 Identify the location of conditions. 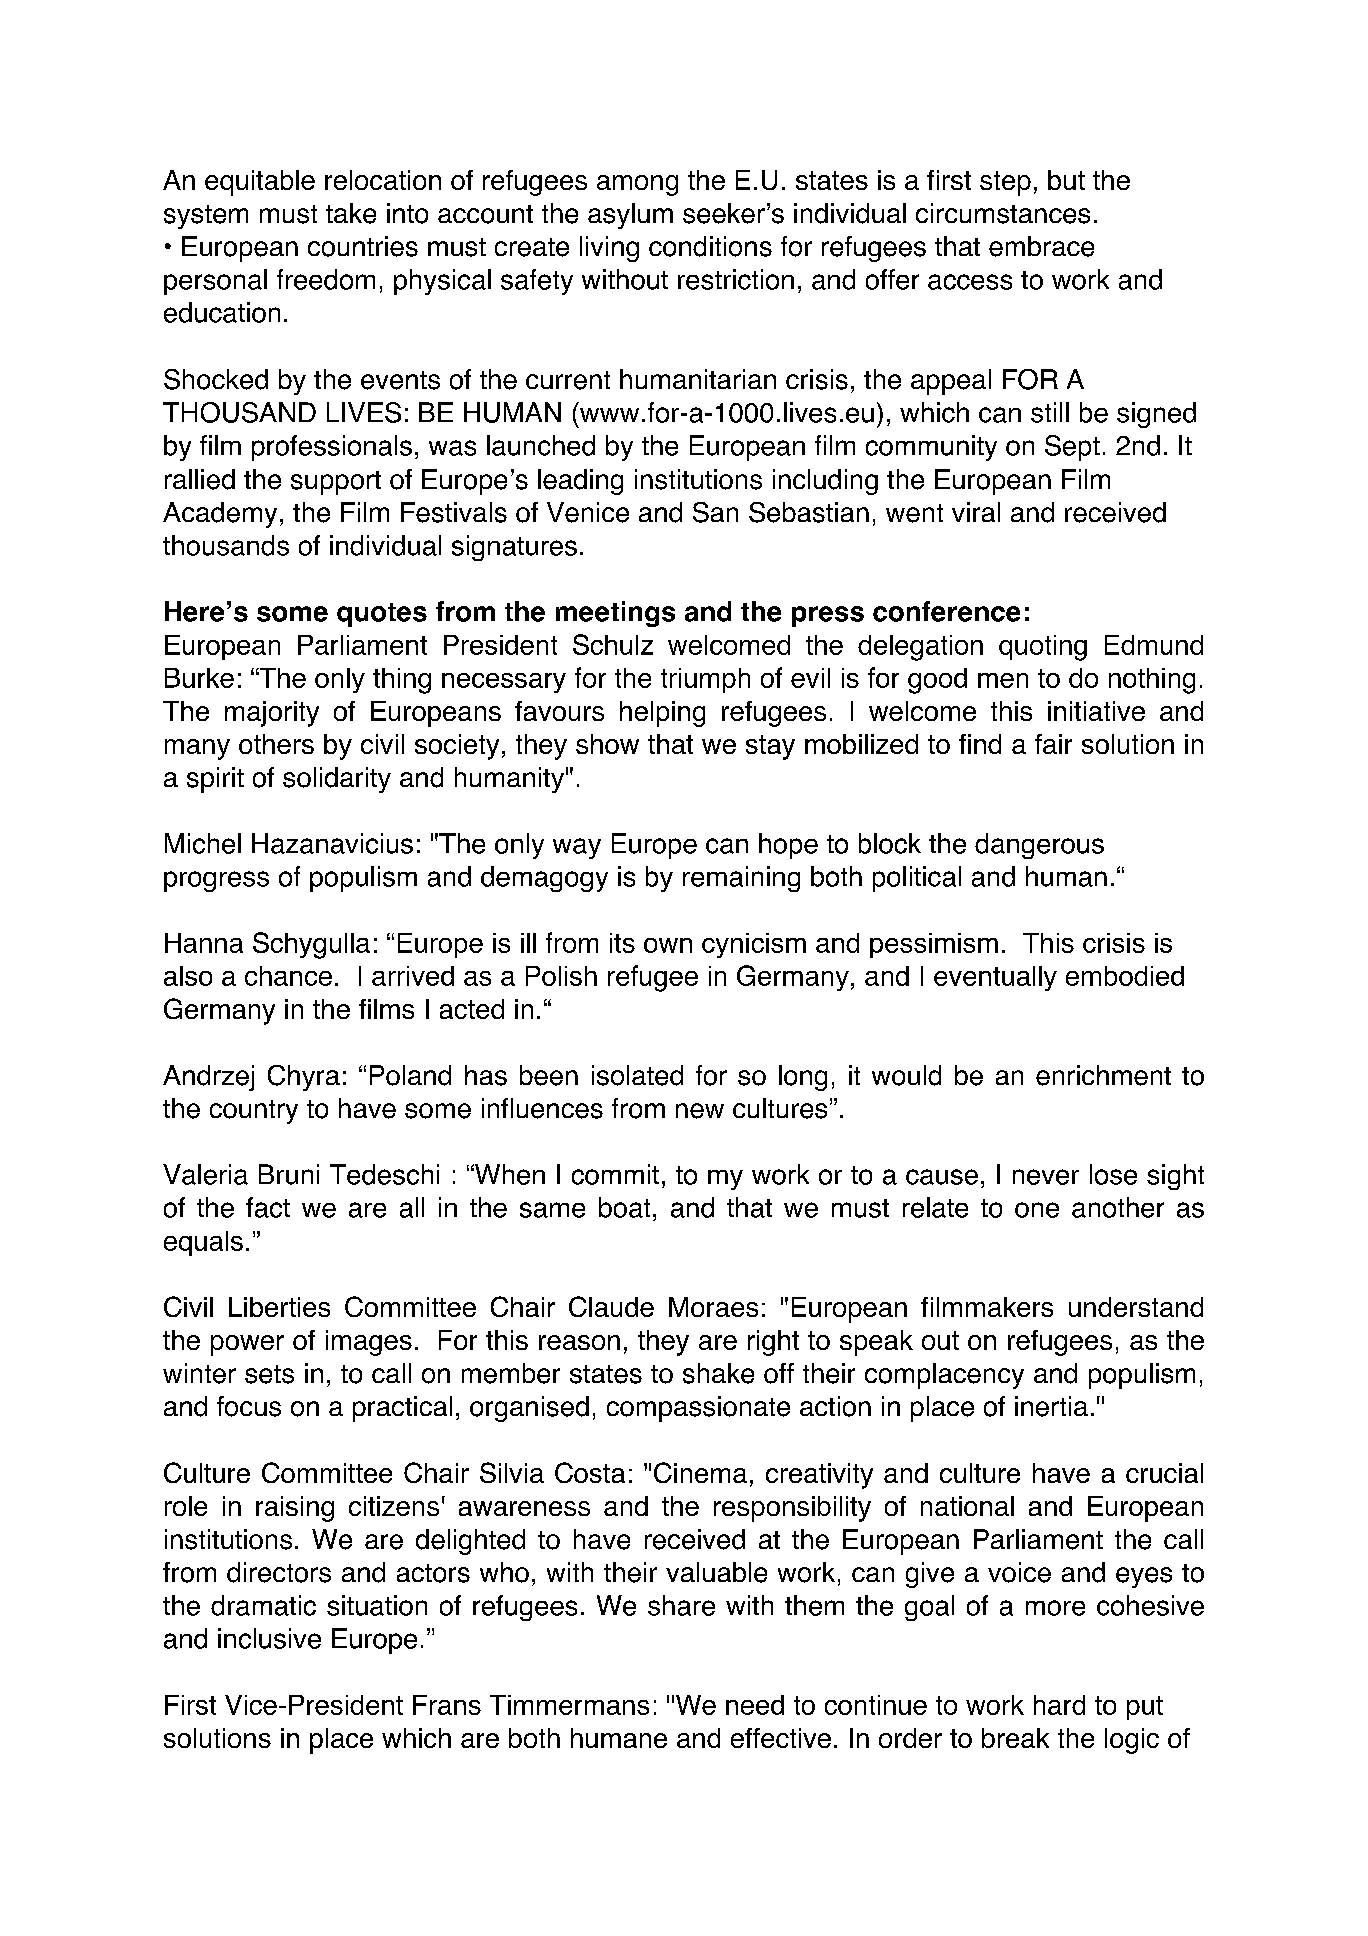
(710, 246).
